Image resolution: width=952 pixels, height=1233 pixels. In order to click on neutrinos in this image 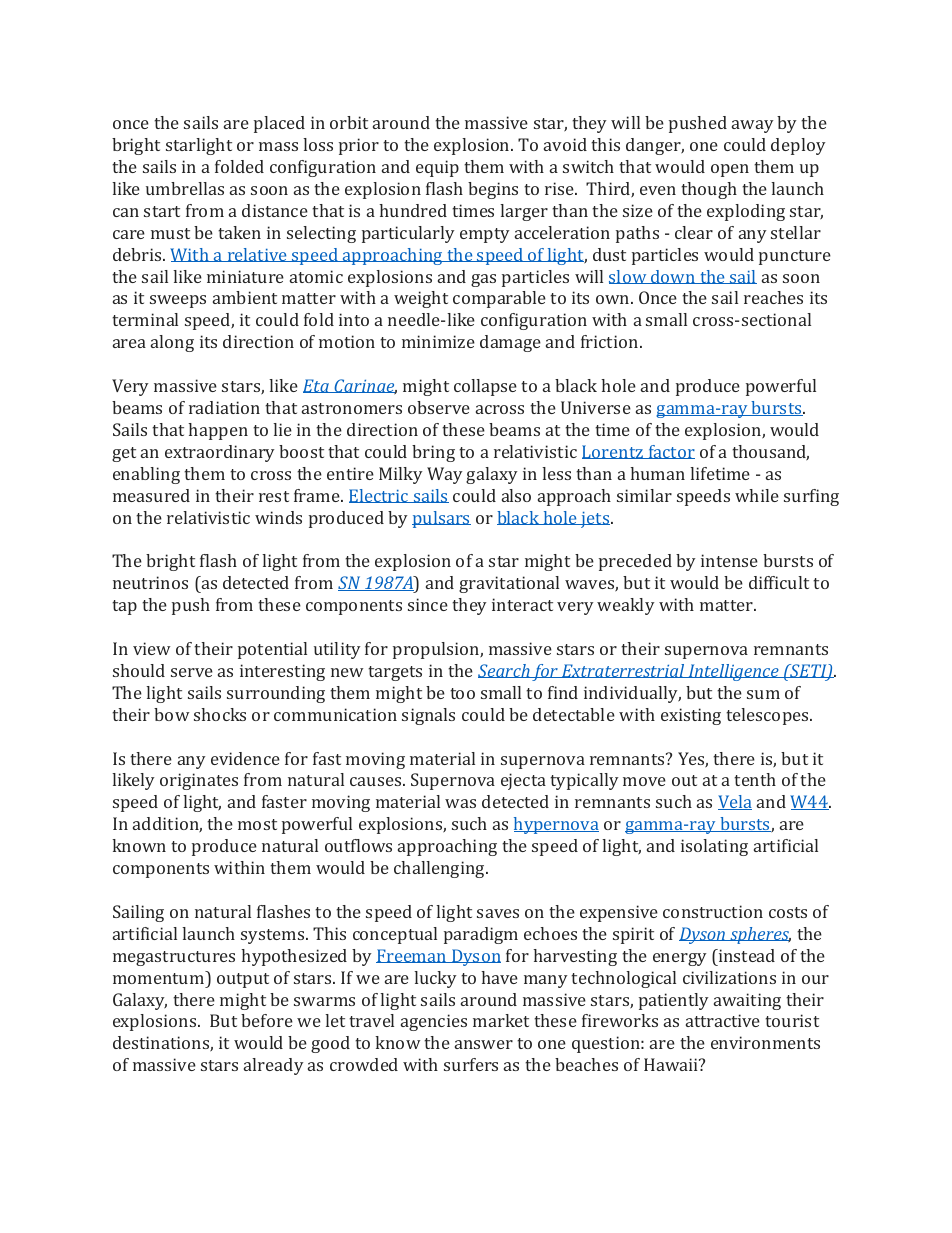, I will do `click(150, 582)`.
